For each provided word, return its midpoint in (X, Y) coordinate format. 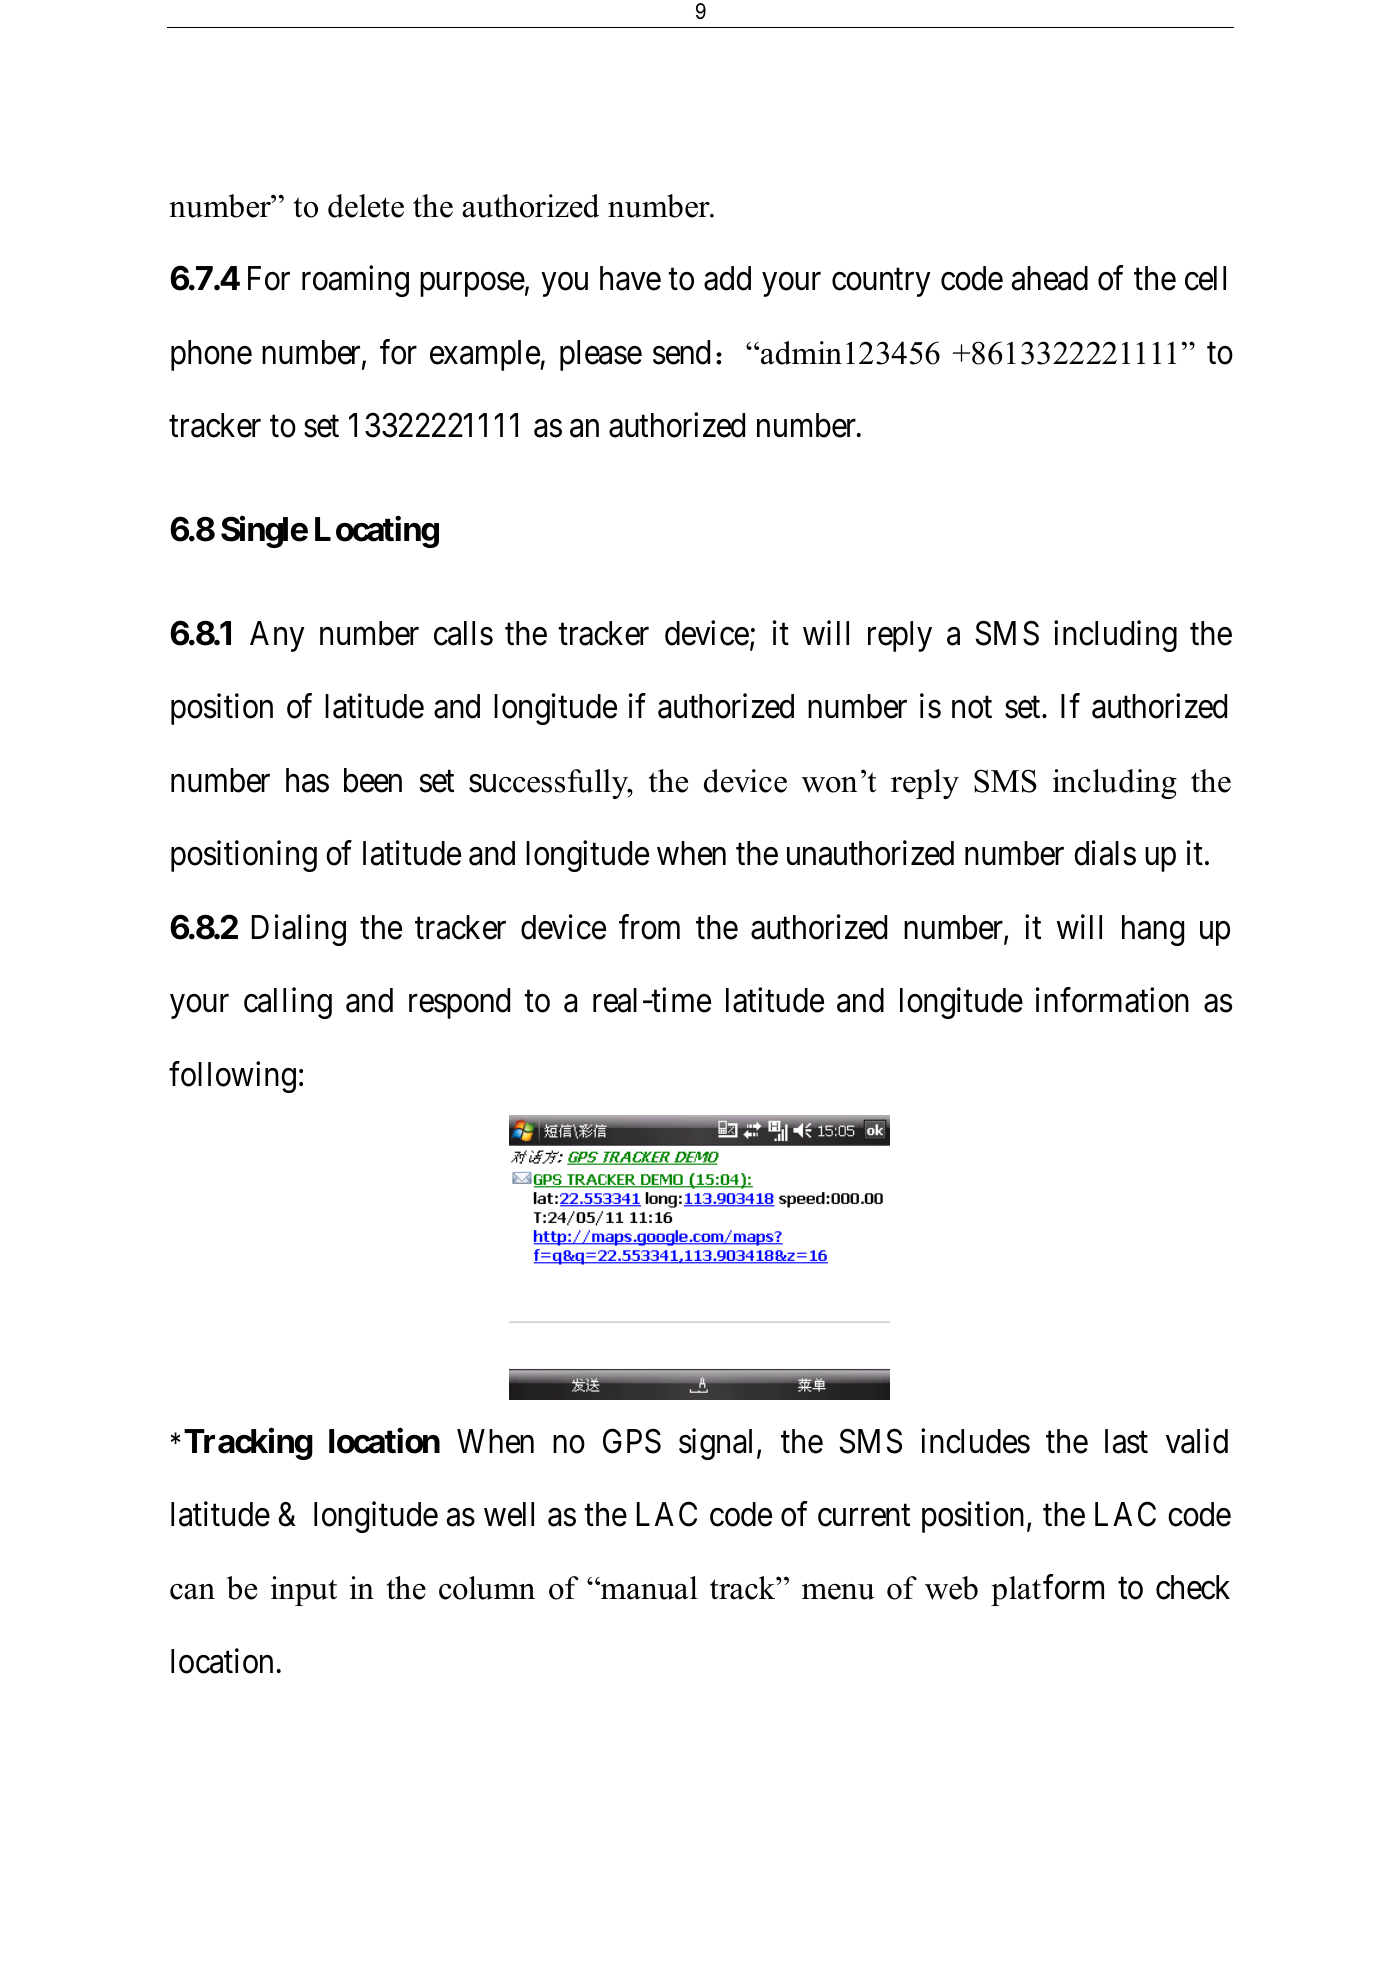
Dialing (299, 930)
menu (838, 1592)
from (649, 927)
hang (1153, 930)
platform (1047, 1590)
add (727, 278)
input (304, 1591)
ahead (1050, 278)
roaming (355, 281)
